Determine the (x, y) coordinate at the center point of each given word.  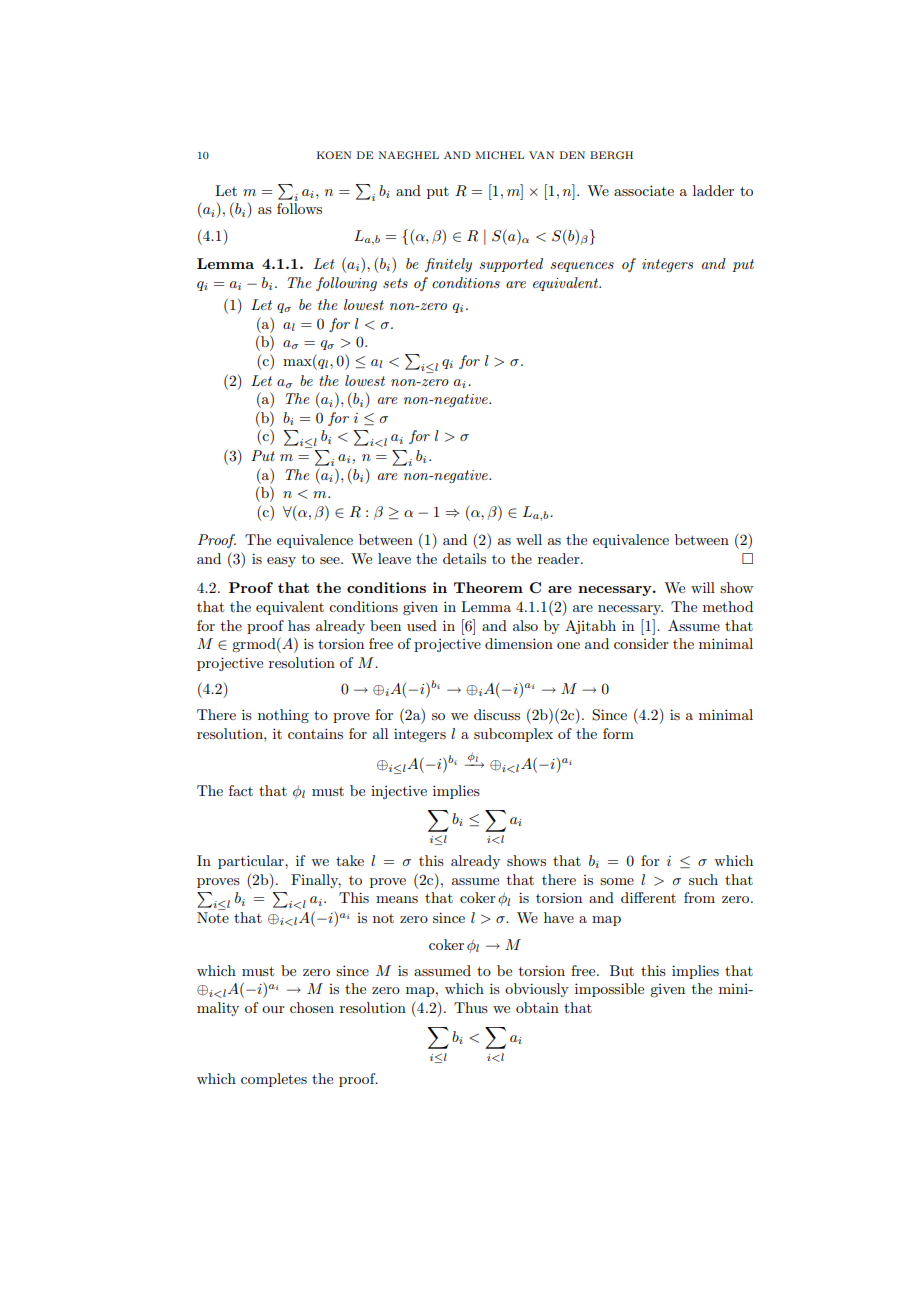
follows (299, 208)
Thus (471, 1007)
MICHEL (500, 155)
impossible (609, 990)
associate (644, 190)
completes (274, 1080)
